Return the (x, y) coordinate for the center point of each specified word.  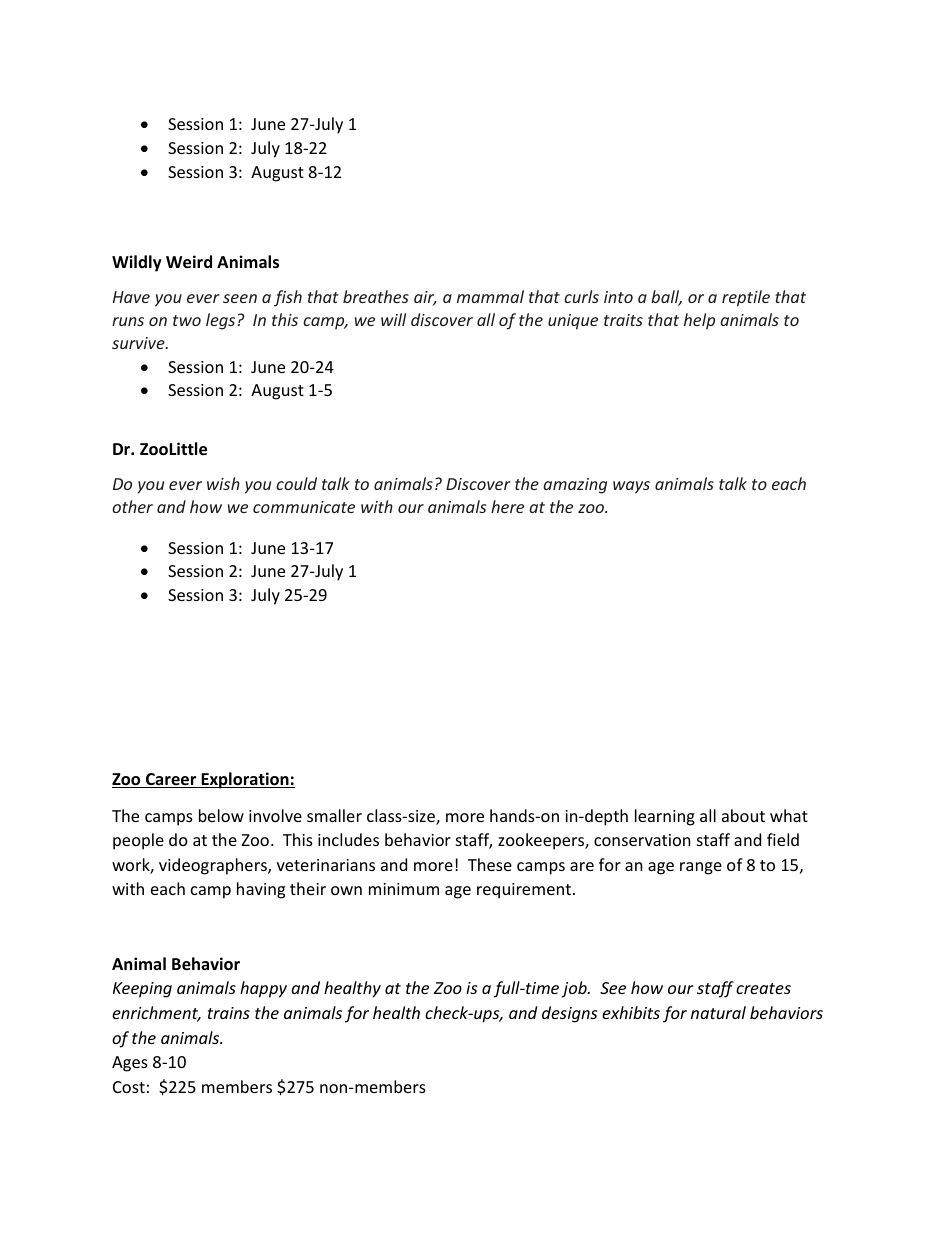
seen (240, 298)
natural (718, 1012)
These (490, 864)
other (132, 506)
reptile (746, 298)
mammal (490, 296)
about (743, 815)
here (507, 506)
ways (631, 487)
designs (569, 1014)
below (221, 815)
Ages (130, 1064)
